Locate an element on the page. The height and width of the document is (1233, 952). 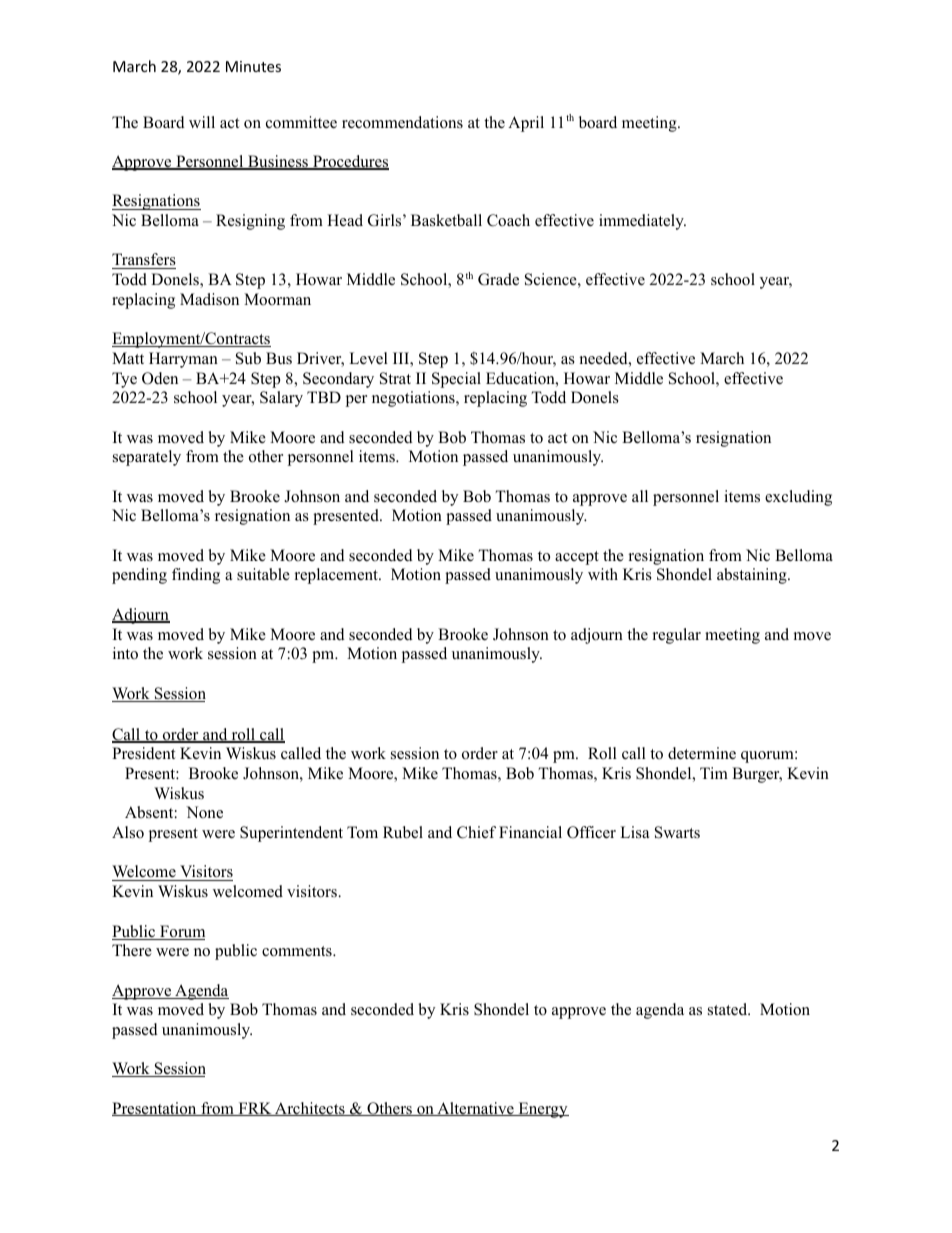
will is located at coordinates (202, 122).
